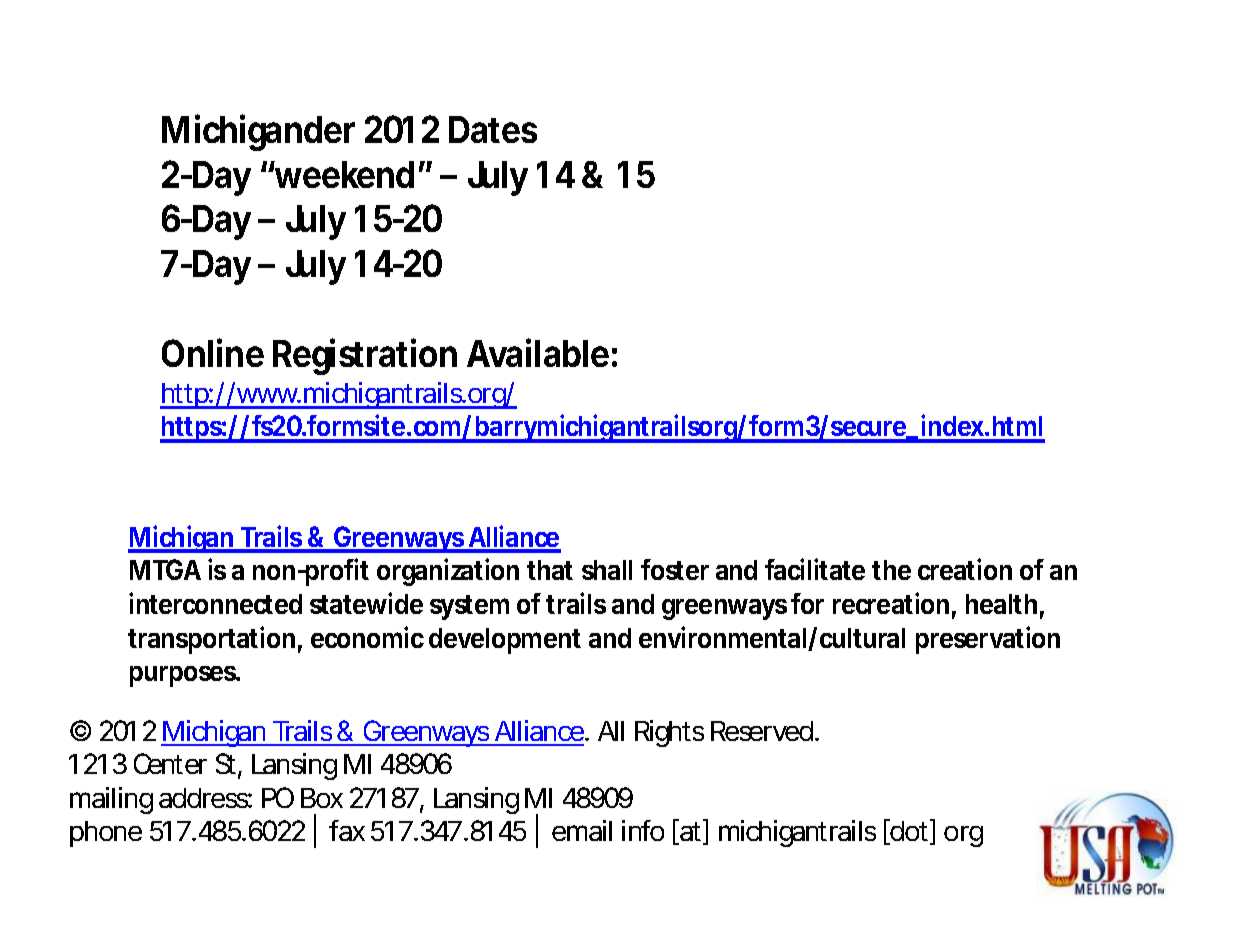 Image resolution: width=1233 pixels, height=952 pixels. Describe the element at coordinates (988, 640) in the page. I see `preservation` at that location.
